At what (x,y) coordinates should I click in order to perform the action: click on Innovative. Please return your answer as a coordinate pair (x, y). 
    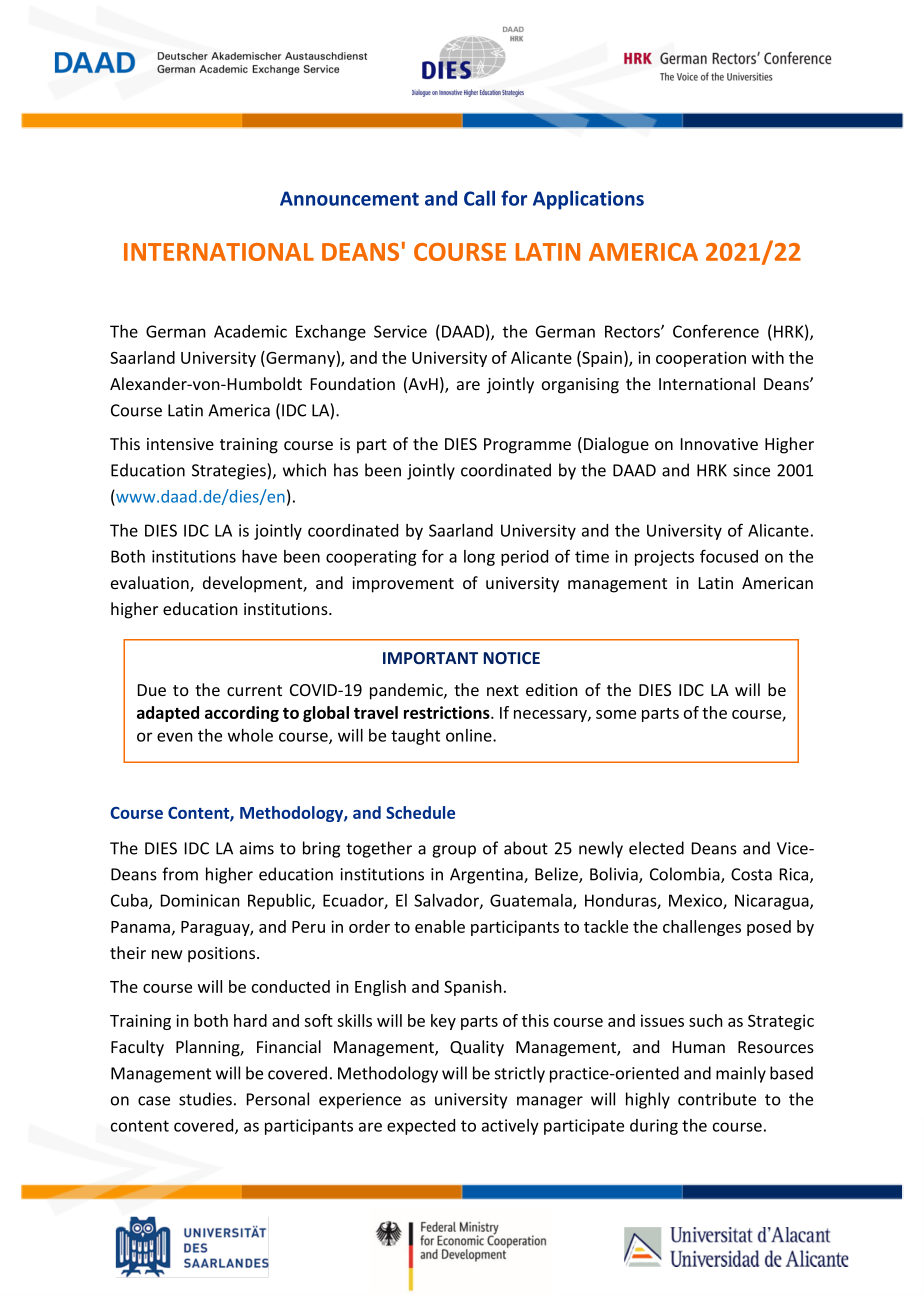
    Looking at the image, I should click on (719, 444).
